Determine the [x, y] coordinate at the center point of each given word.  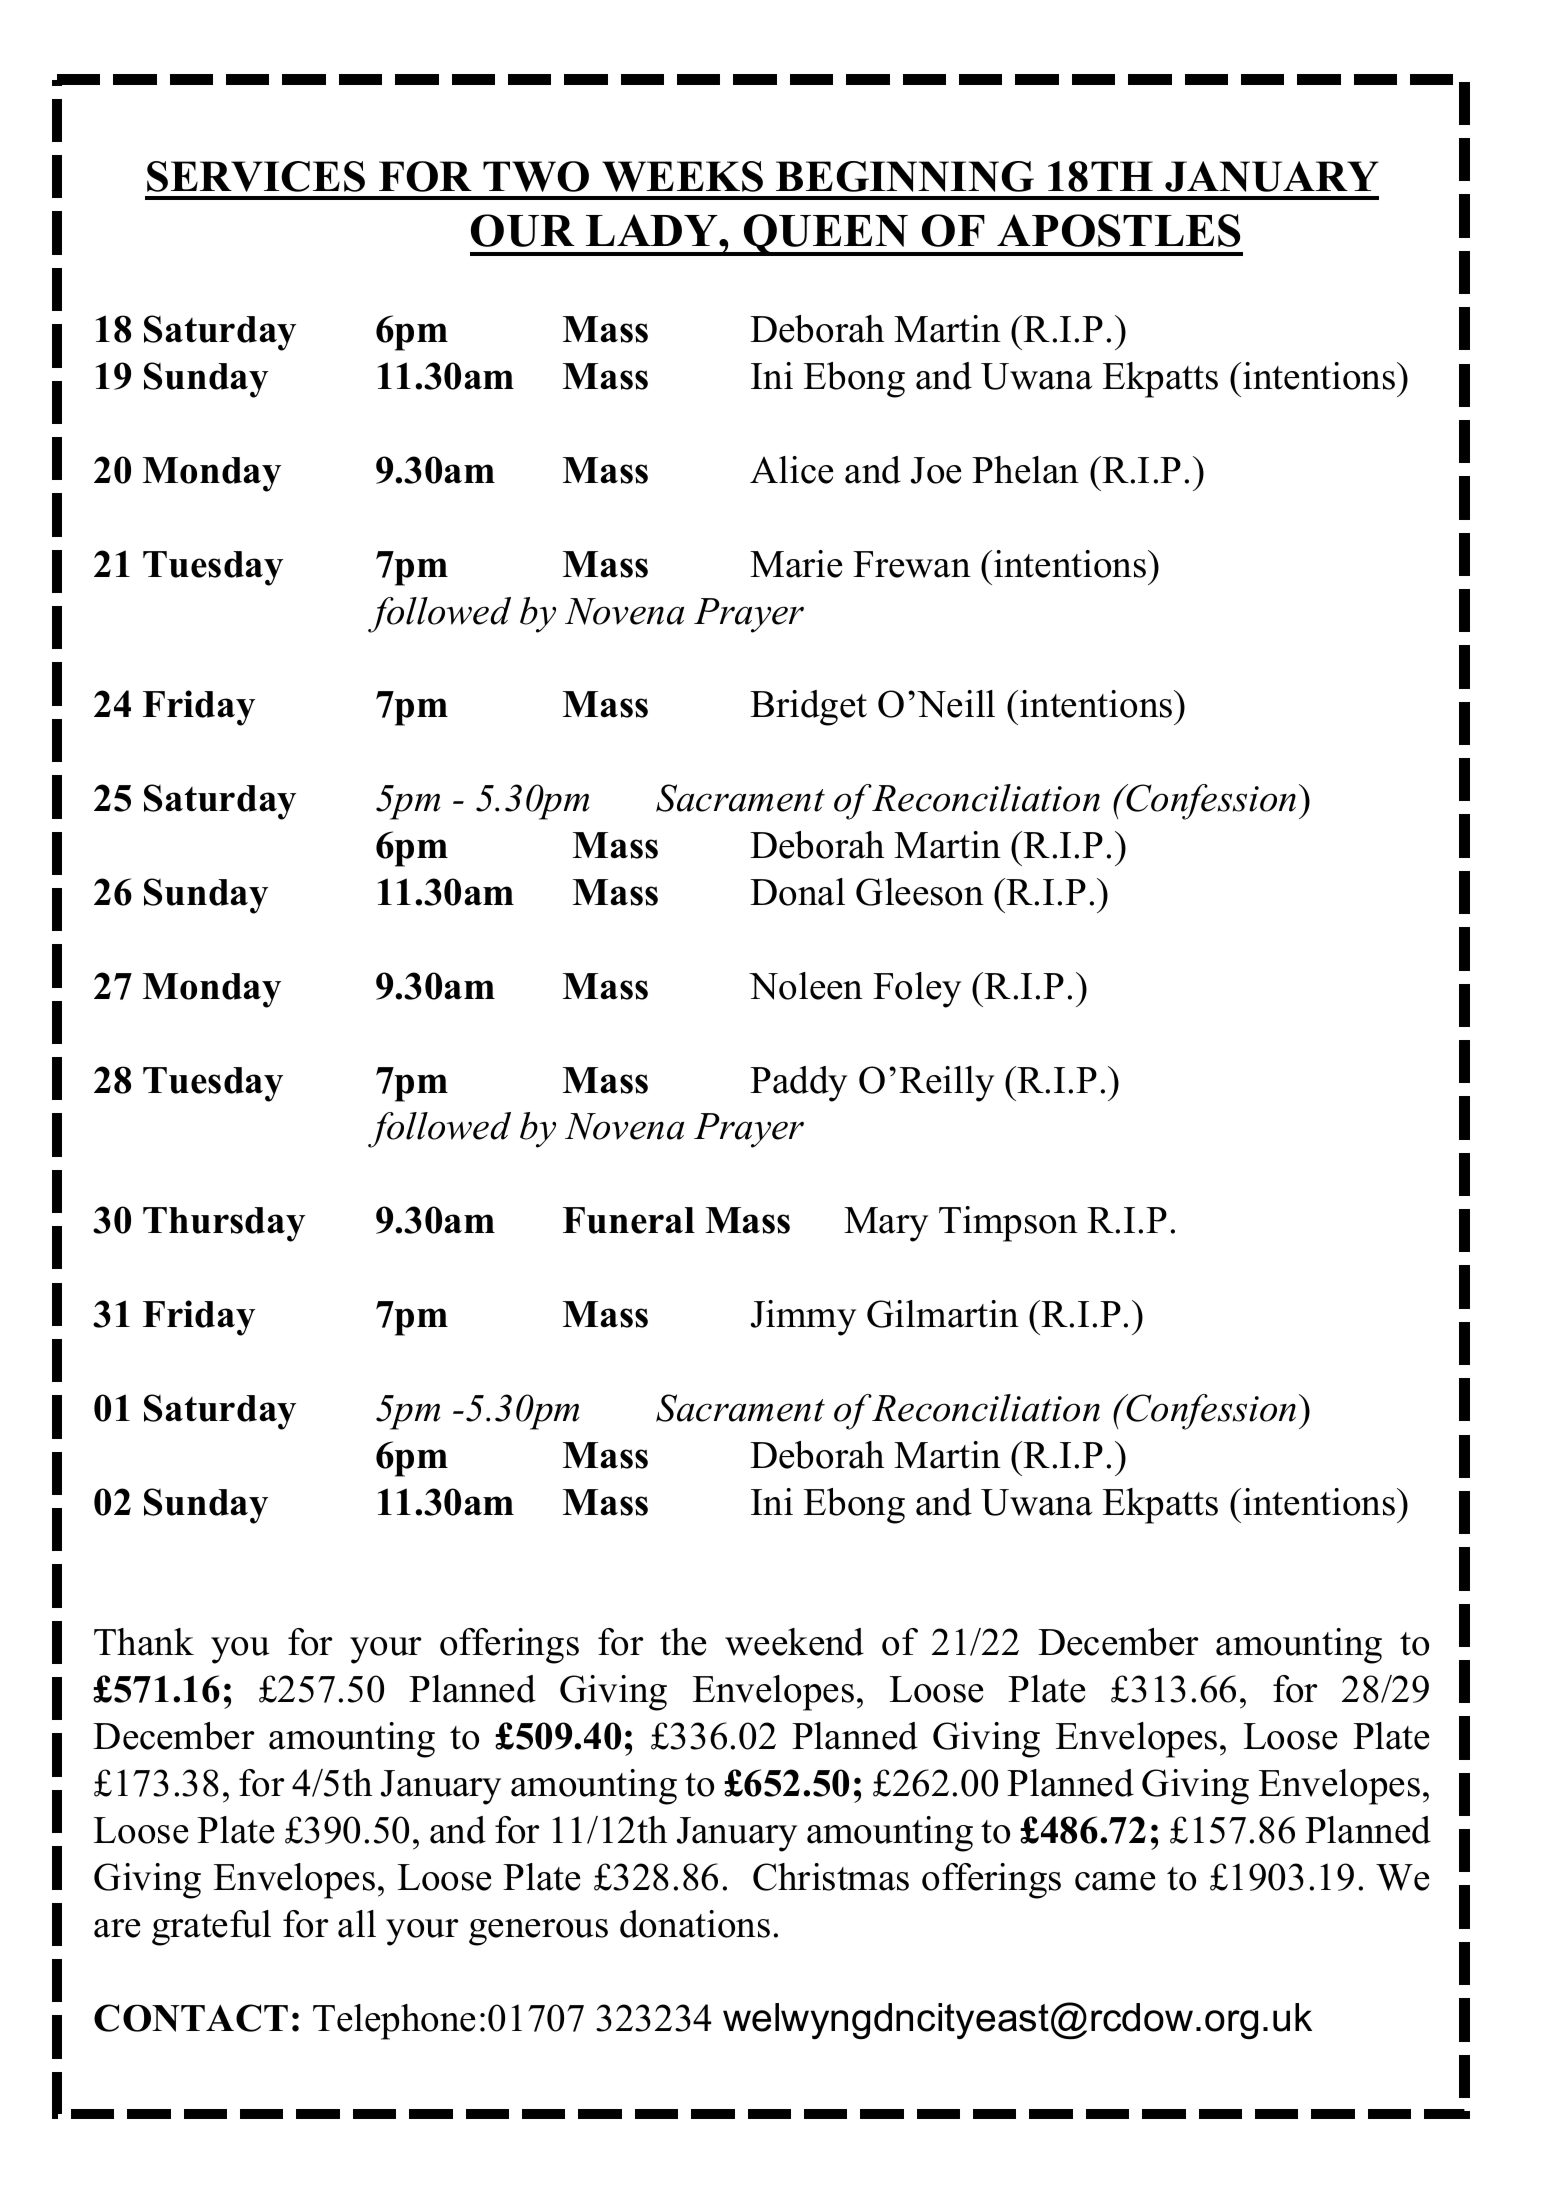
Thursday [224, 1224]
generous [538, 1932]
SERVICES [256, 176]
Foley [917, 990]
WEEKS [682, 176]
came [1115, 1881]
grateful [211, 1928]
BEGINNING [905, 176]
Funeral [629, 1220]
